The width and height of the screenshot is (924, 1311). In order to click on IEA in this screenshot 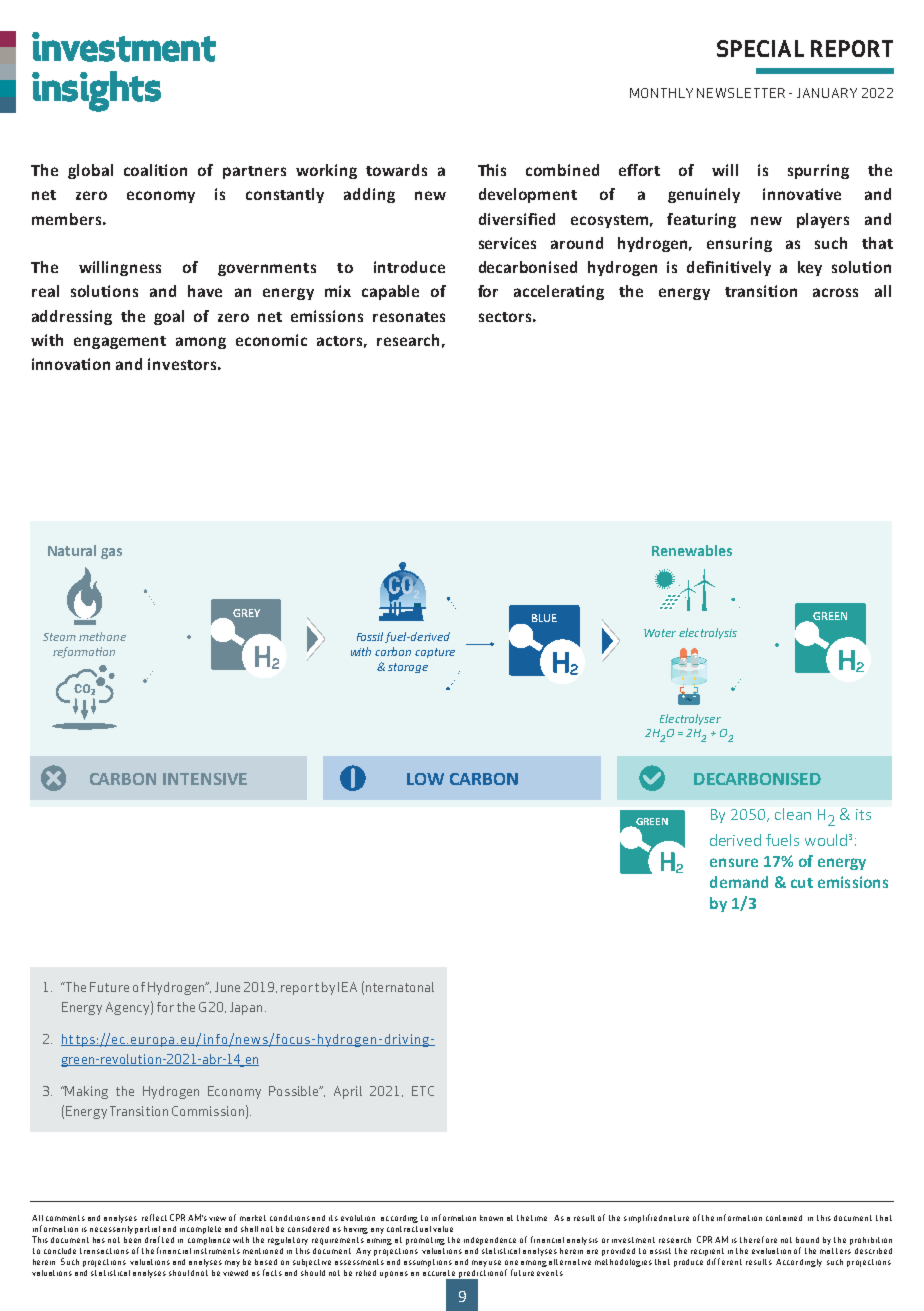, I will do `click(347, 987)`.
